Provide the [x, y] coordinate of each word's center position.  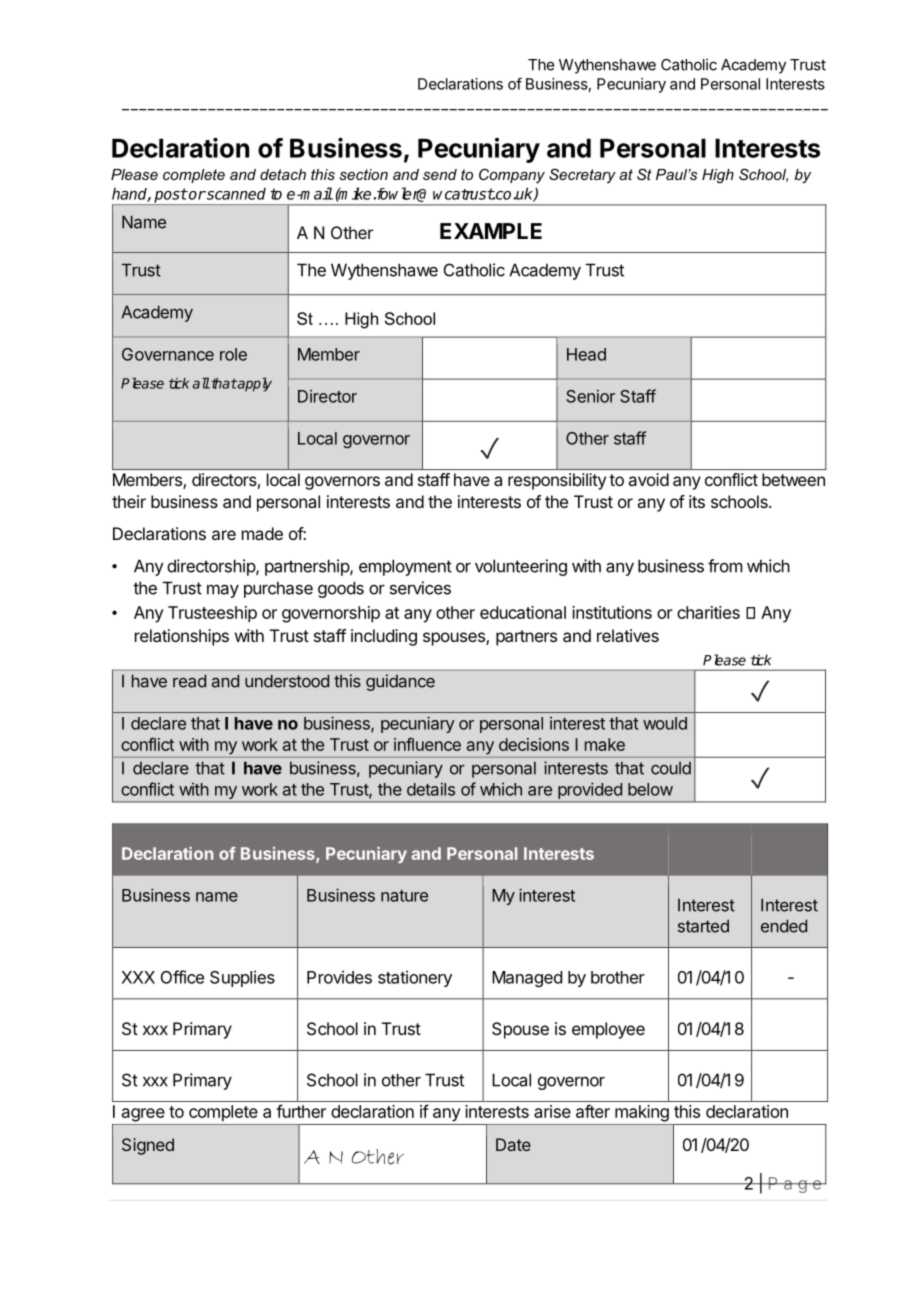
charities [708, 612]
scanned [235, 194]
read [189, 681]
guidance [400, 682]
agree [143, 1115]
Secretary [582, 175]
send [440, 174]
